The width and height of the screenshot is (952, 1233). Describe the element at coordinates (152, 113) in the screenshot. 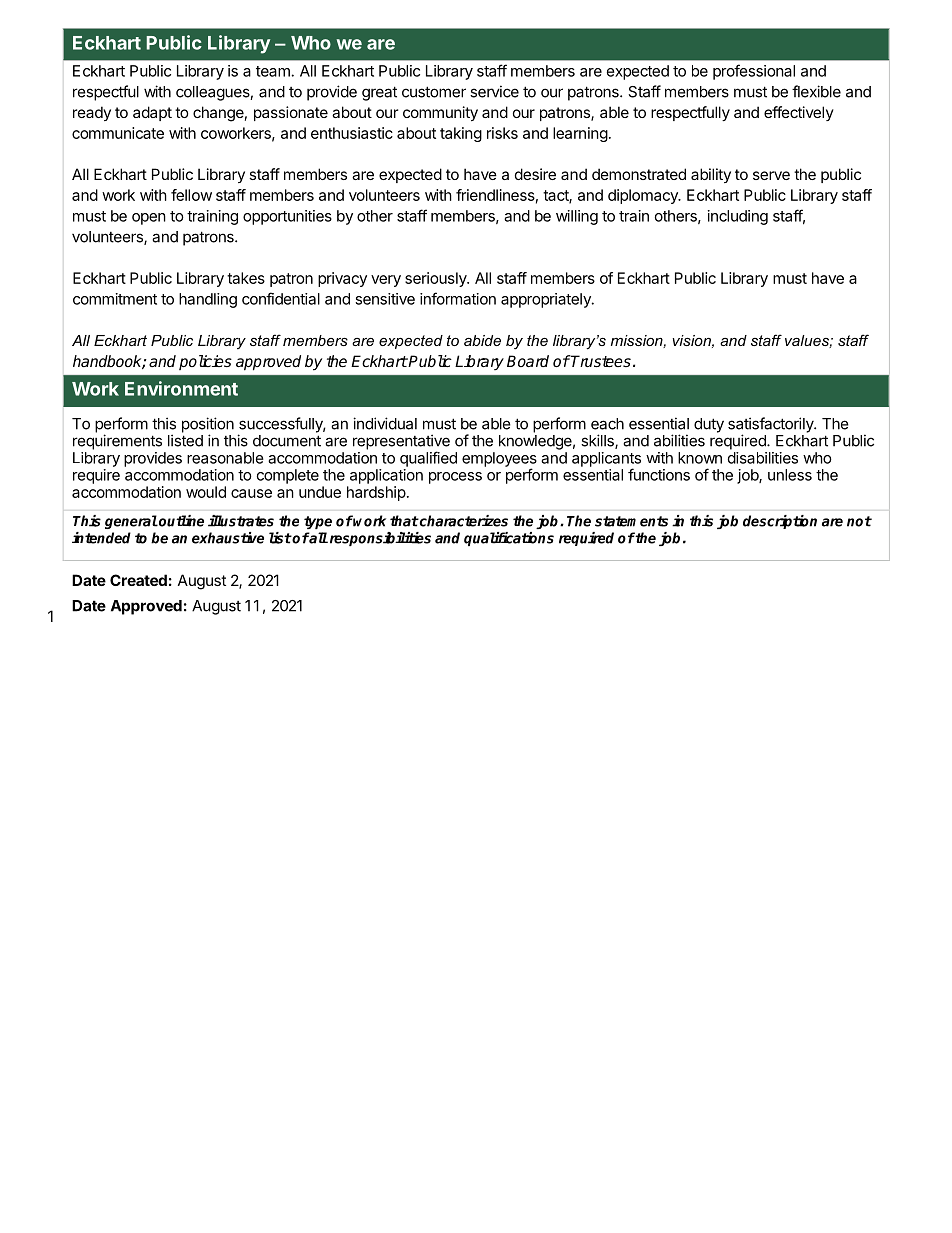

I see `adapt` at that location.
